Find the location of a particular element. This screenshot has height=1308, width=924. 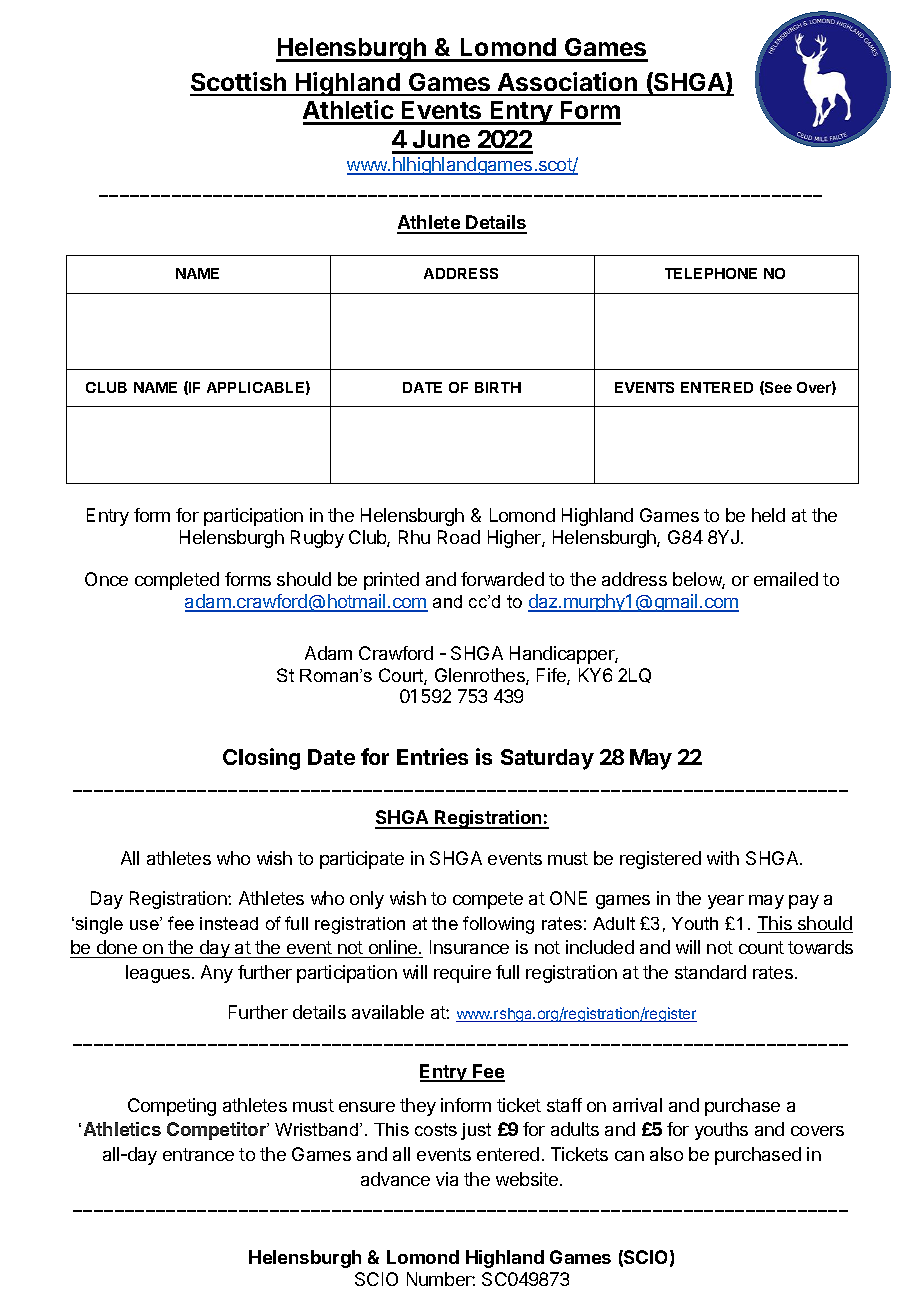

BIRTH is located at coordinates (498, 387).
